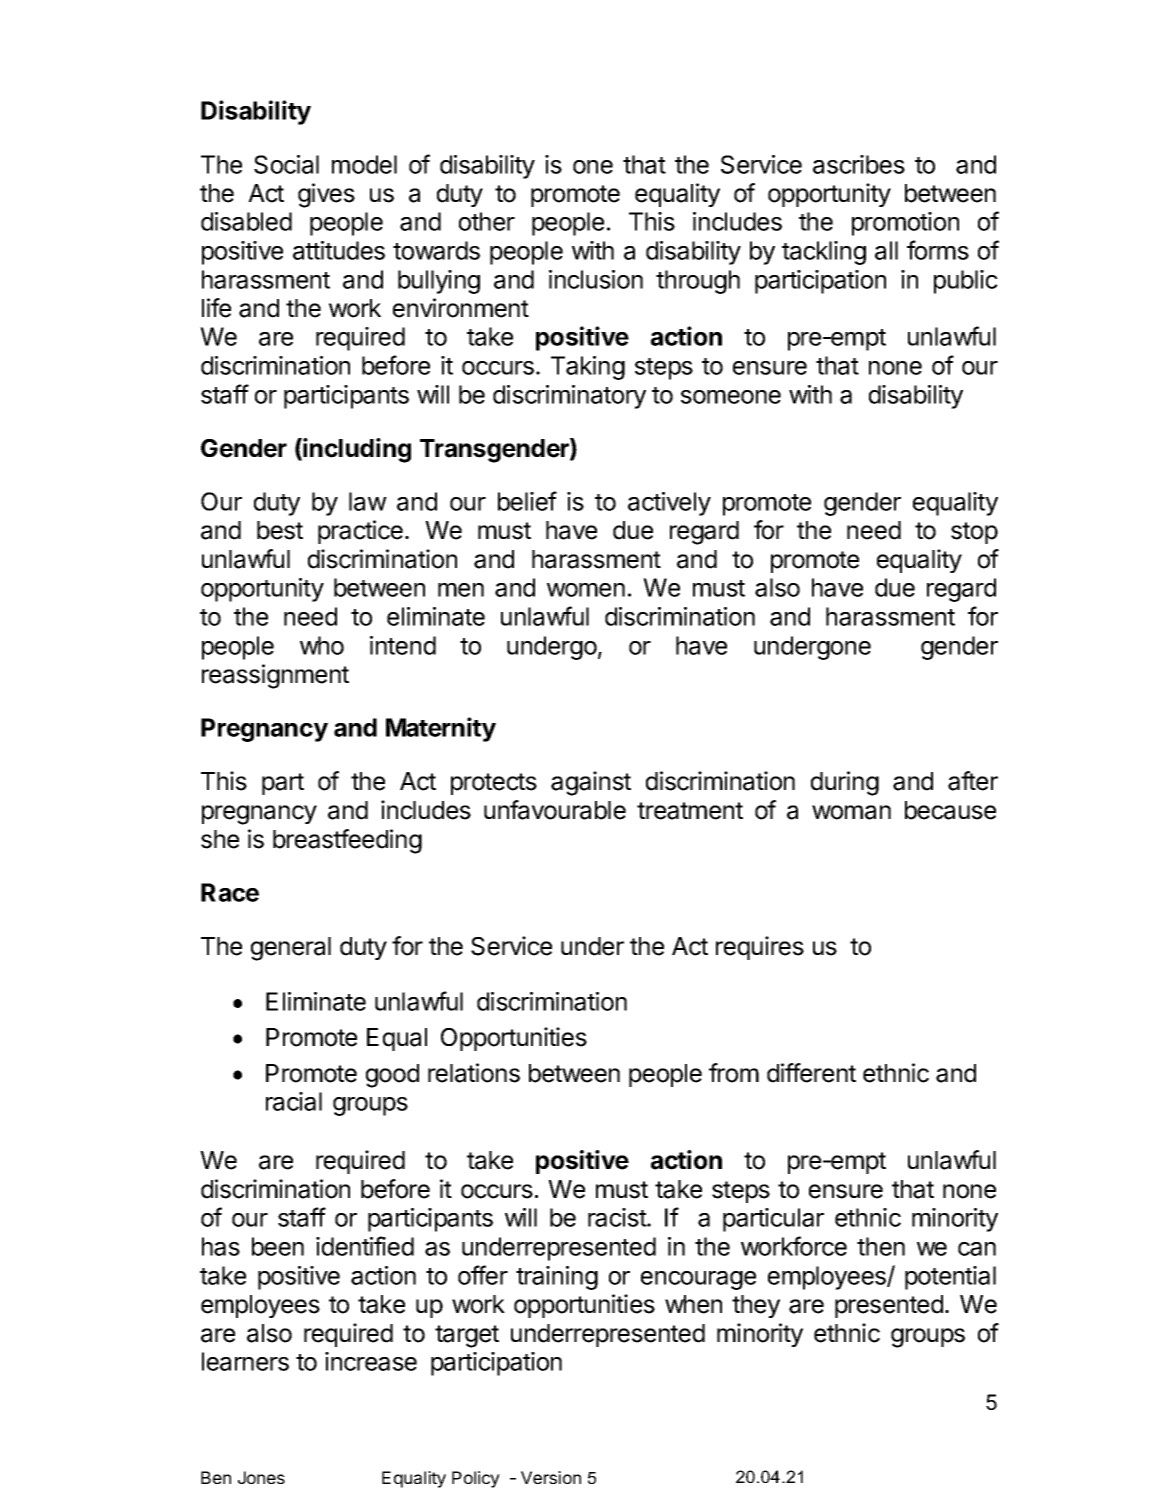 This screenshot has height=1511, width=1168. What do you see at coordinates (905, 224) in the screenshot?
I see `promotion` at bounding box center [905, 224].
